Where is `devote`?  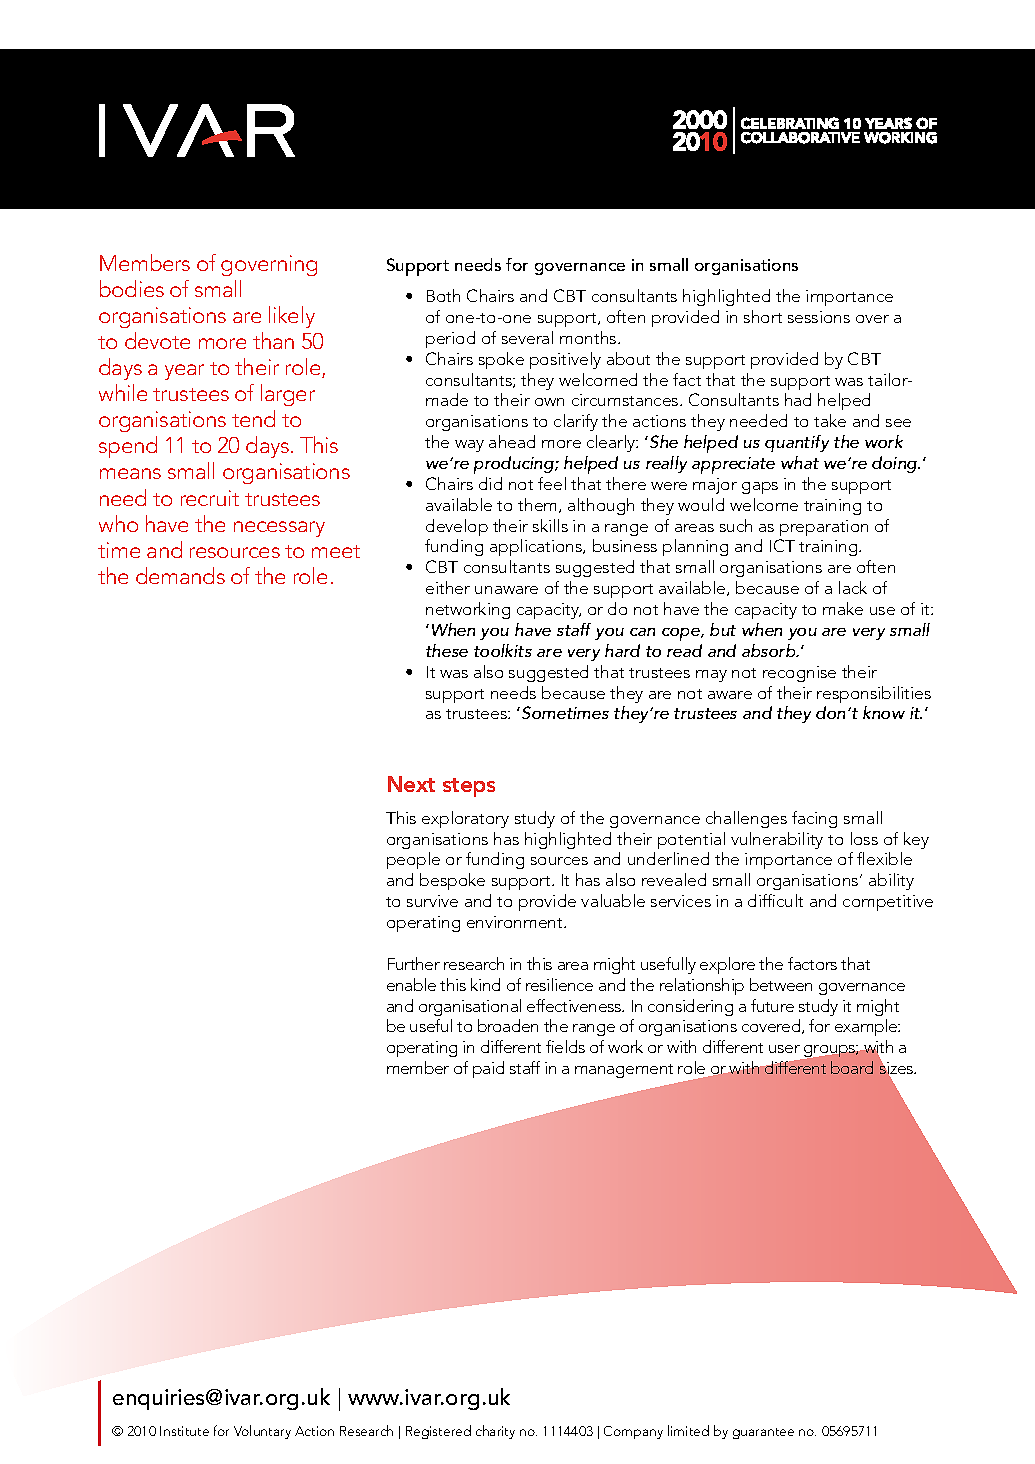
devote is located at coordinates (157, 340).
